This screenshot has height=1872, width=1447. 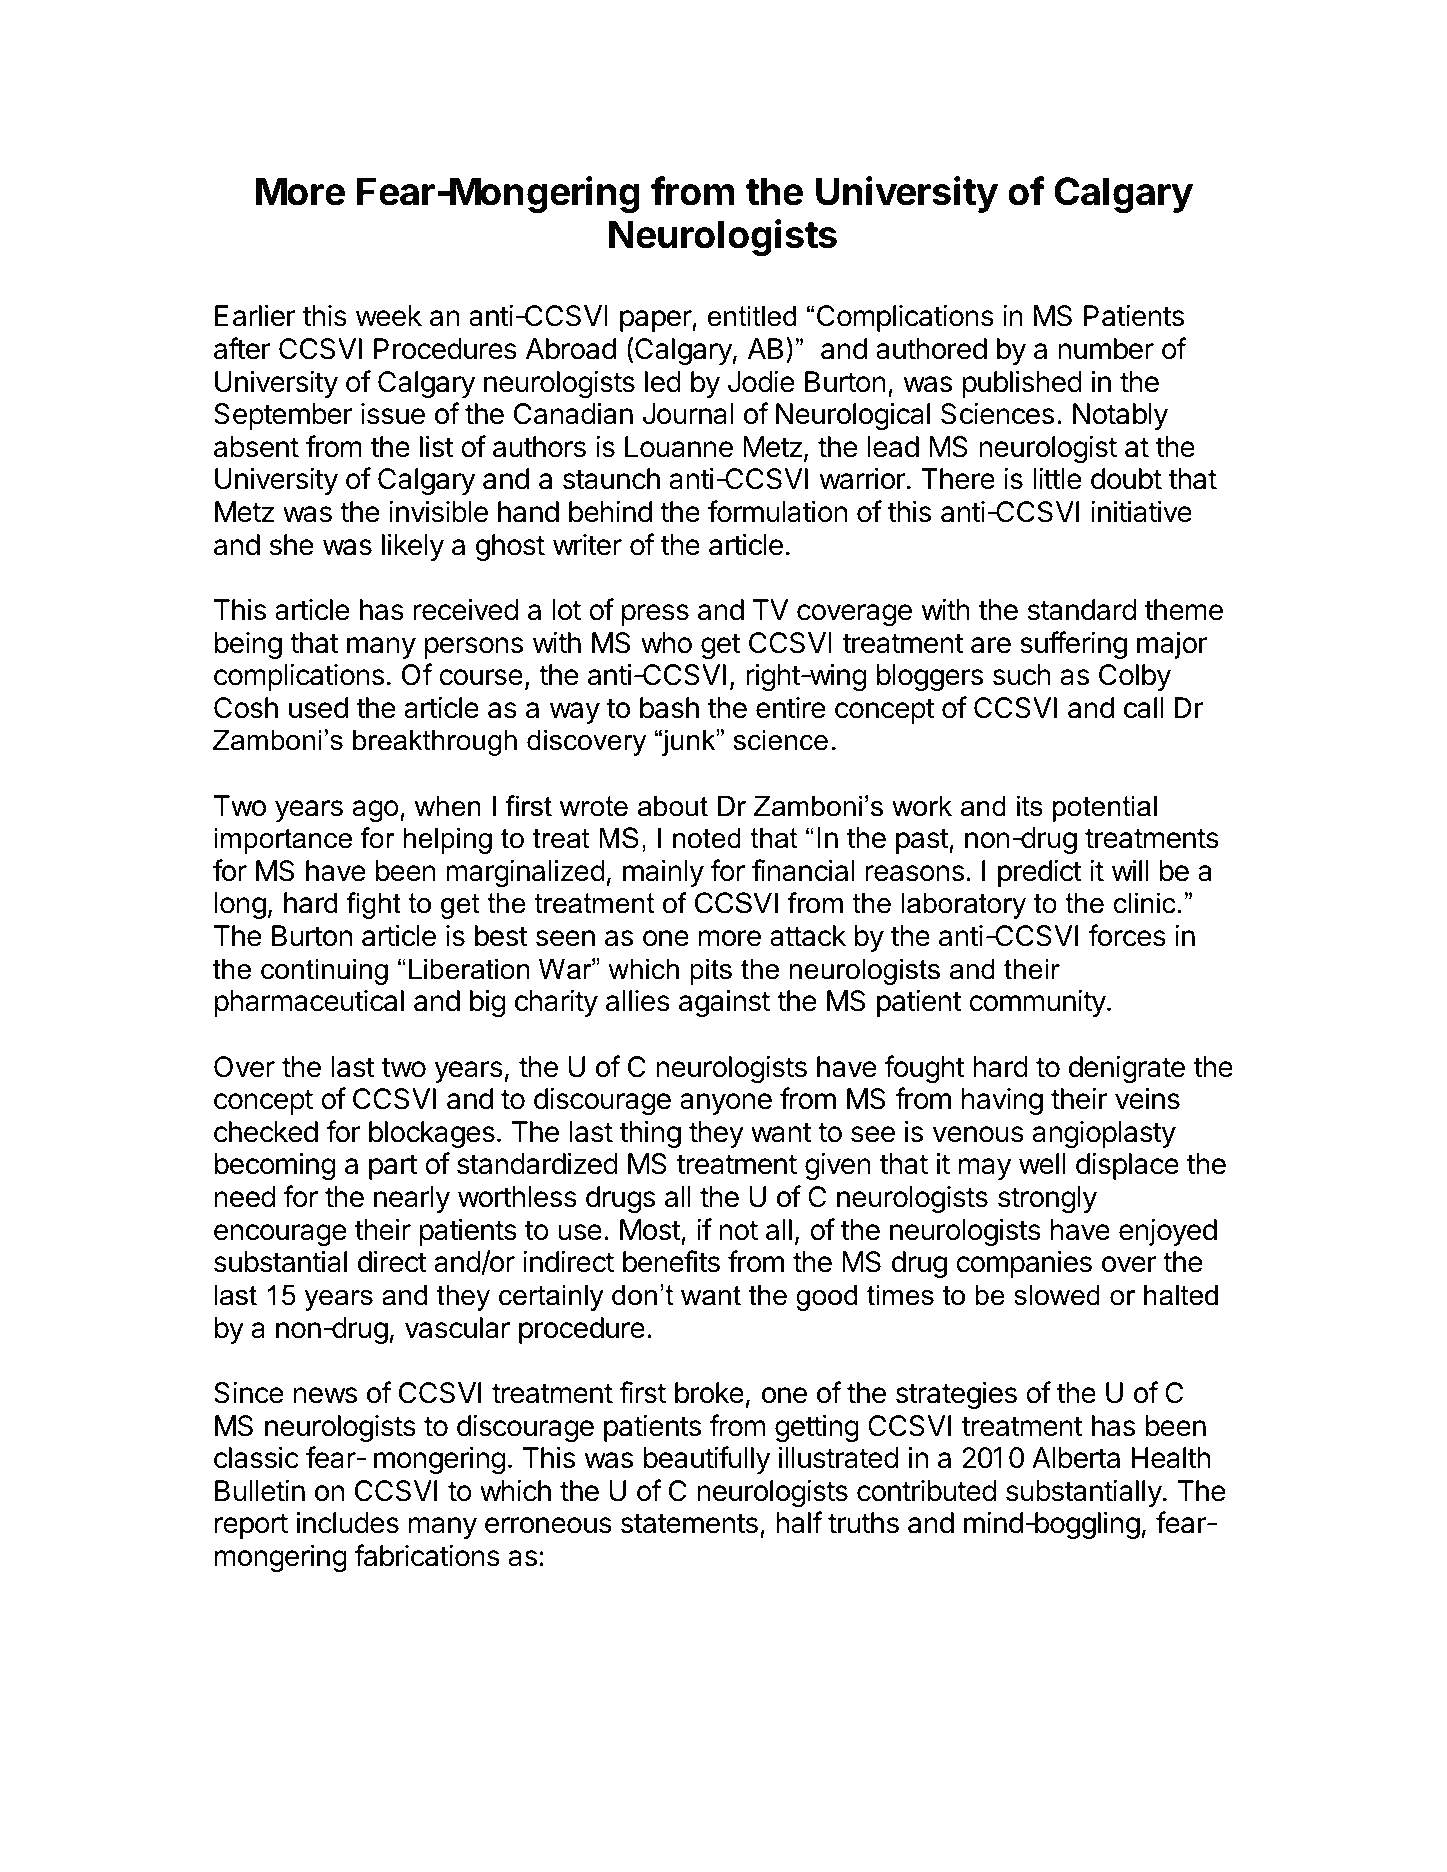 What do you see at coordinates (432, 1134) in the screenshot?
I see `blockages` at bounding box center [432, 1134].
